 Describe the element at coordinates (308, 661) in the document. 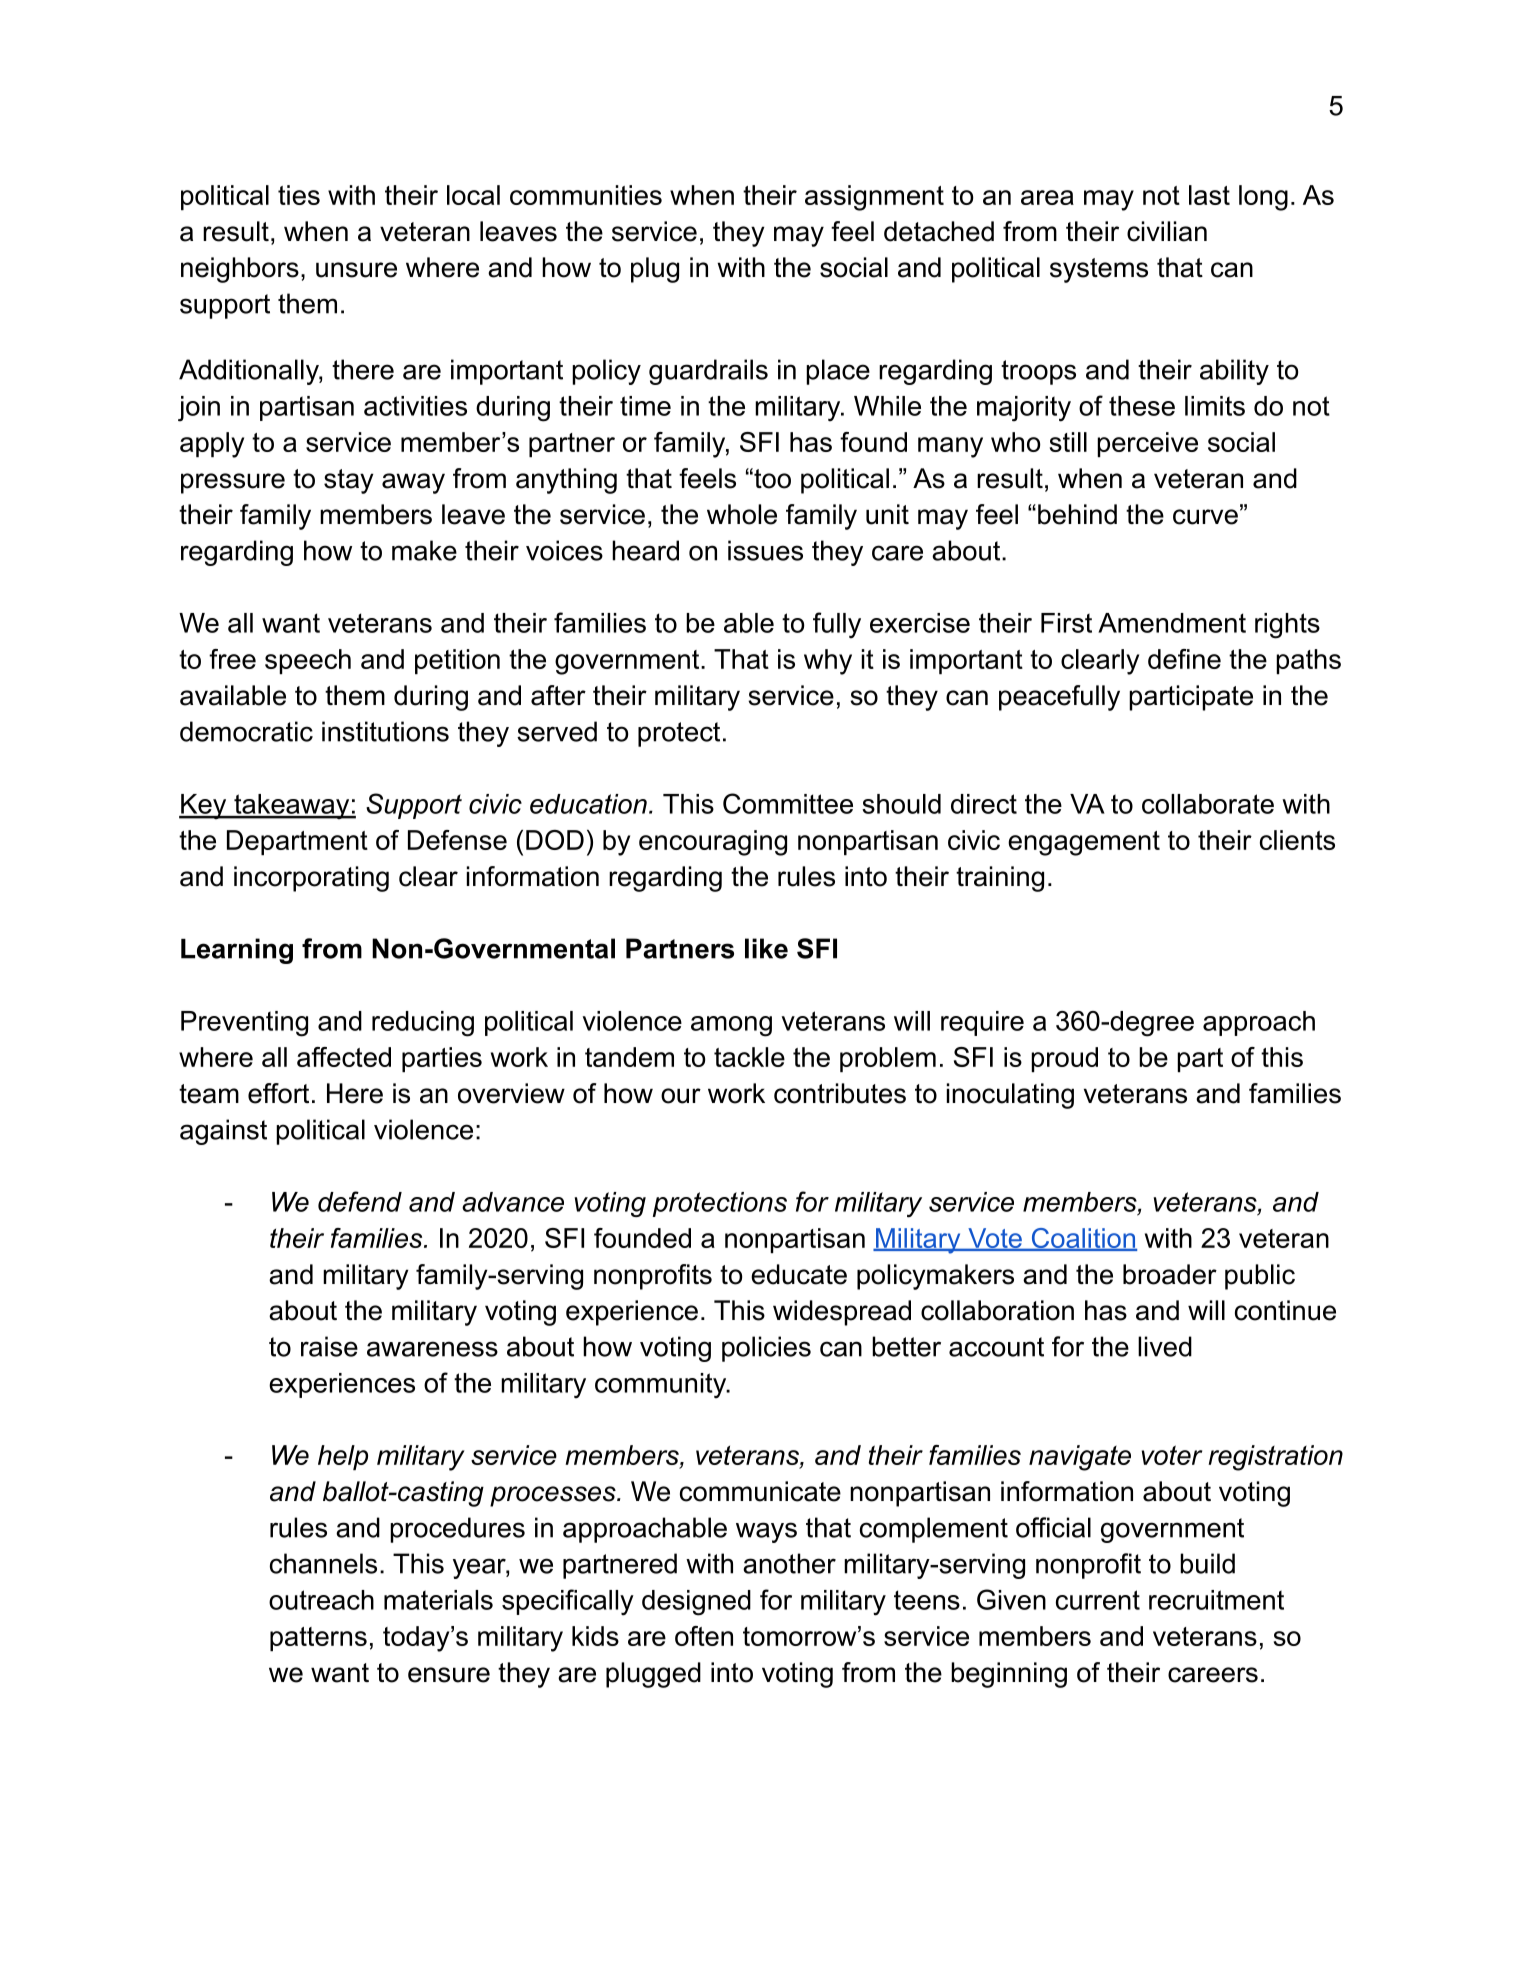

I see `speech` at that location.
